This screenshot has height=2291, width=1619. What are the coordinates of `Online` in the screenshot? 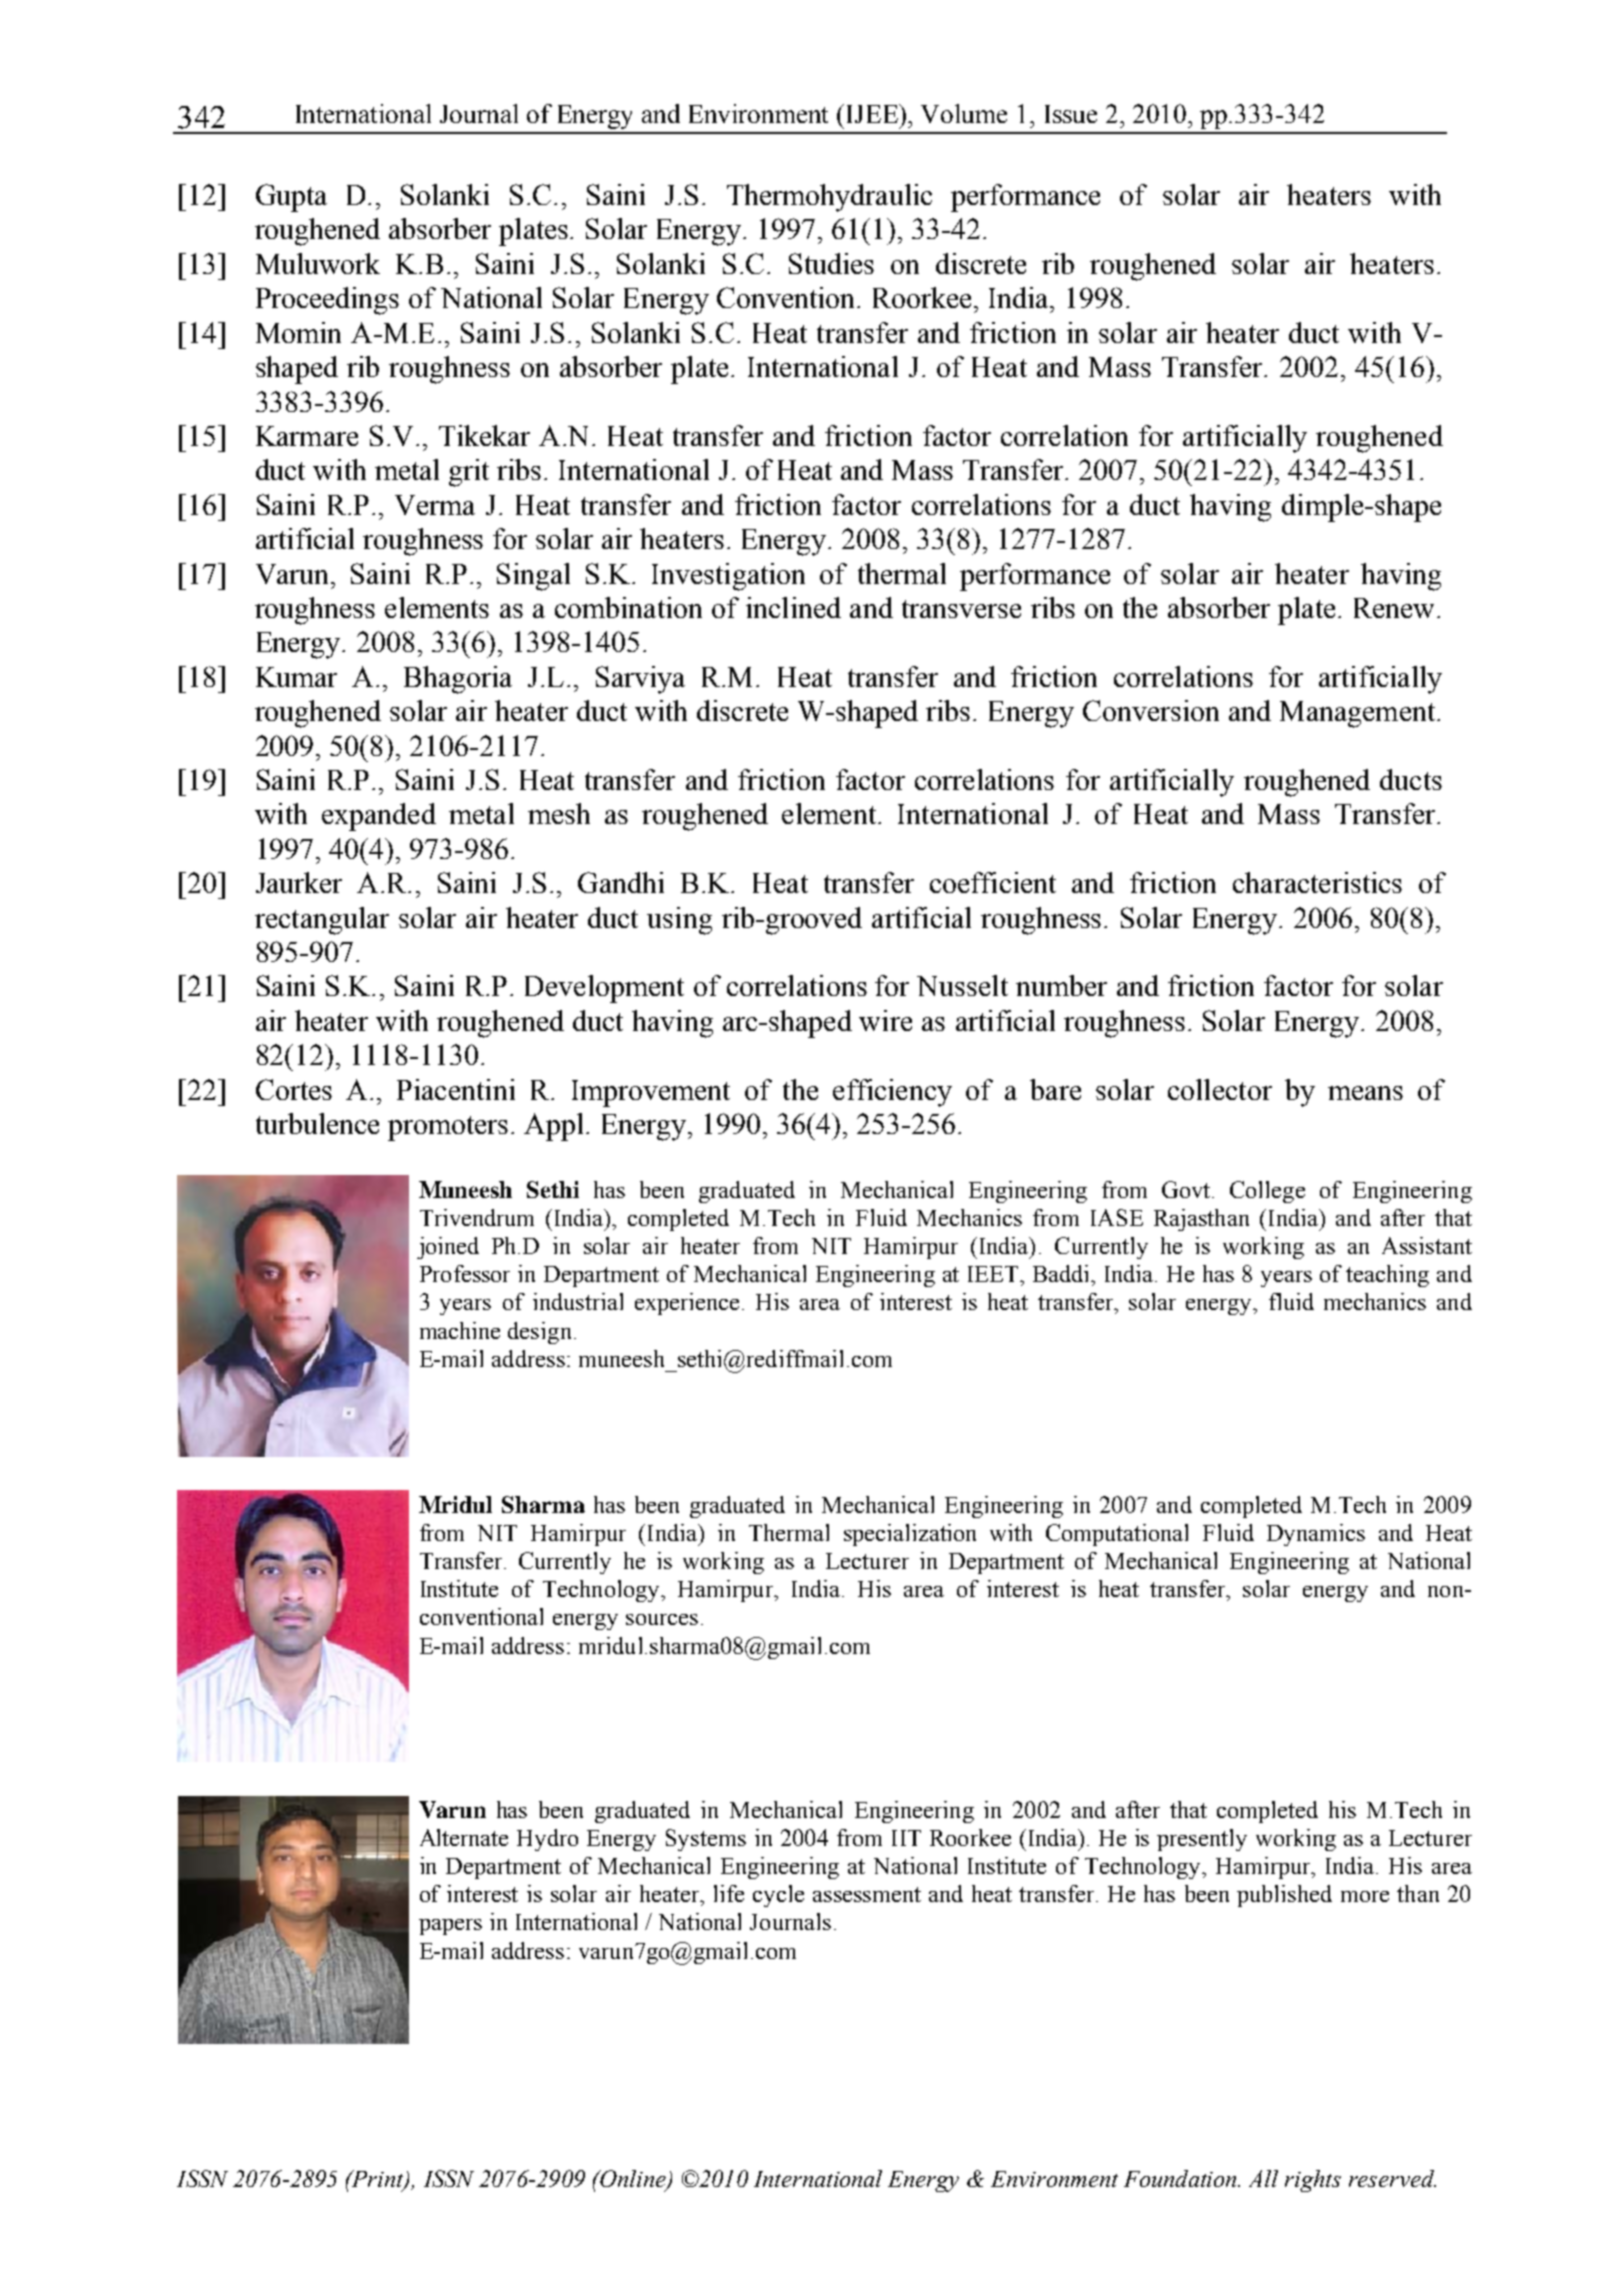 It's located at (633, 2180).
